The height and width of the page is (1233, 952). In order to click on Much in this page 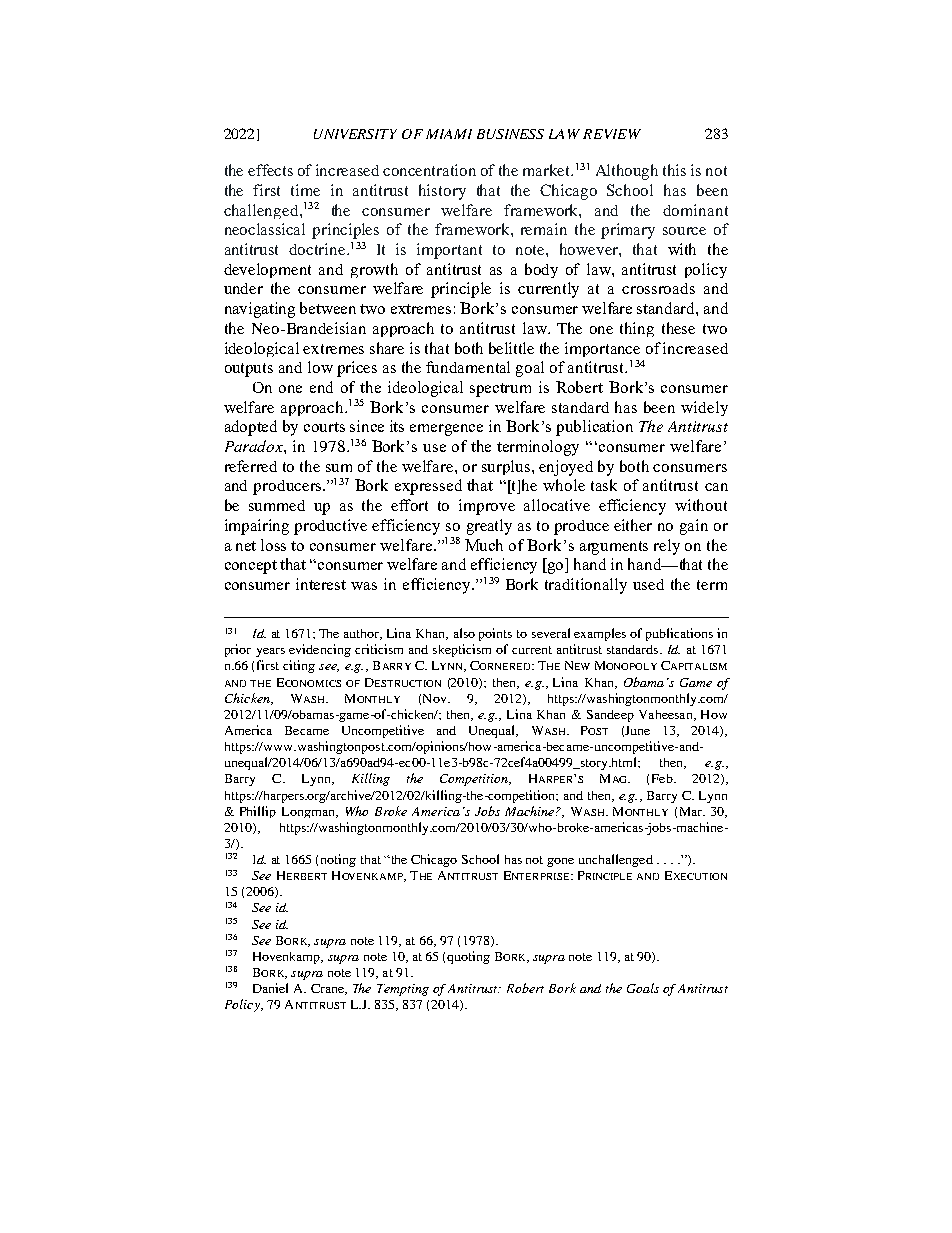, I will do `click(484, 545)`.
